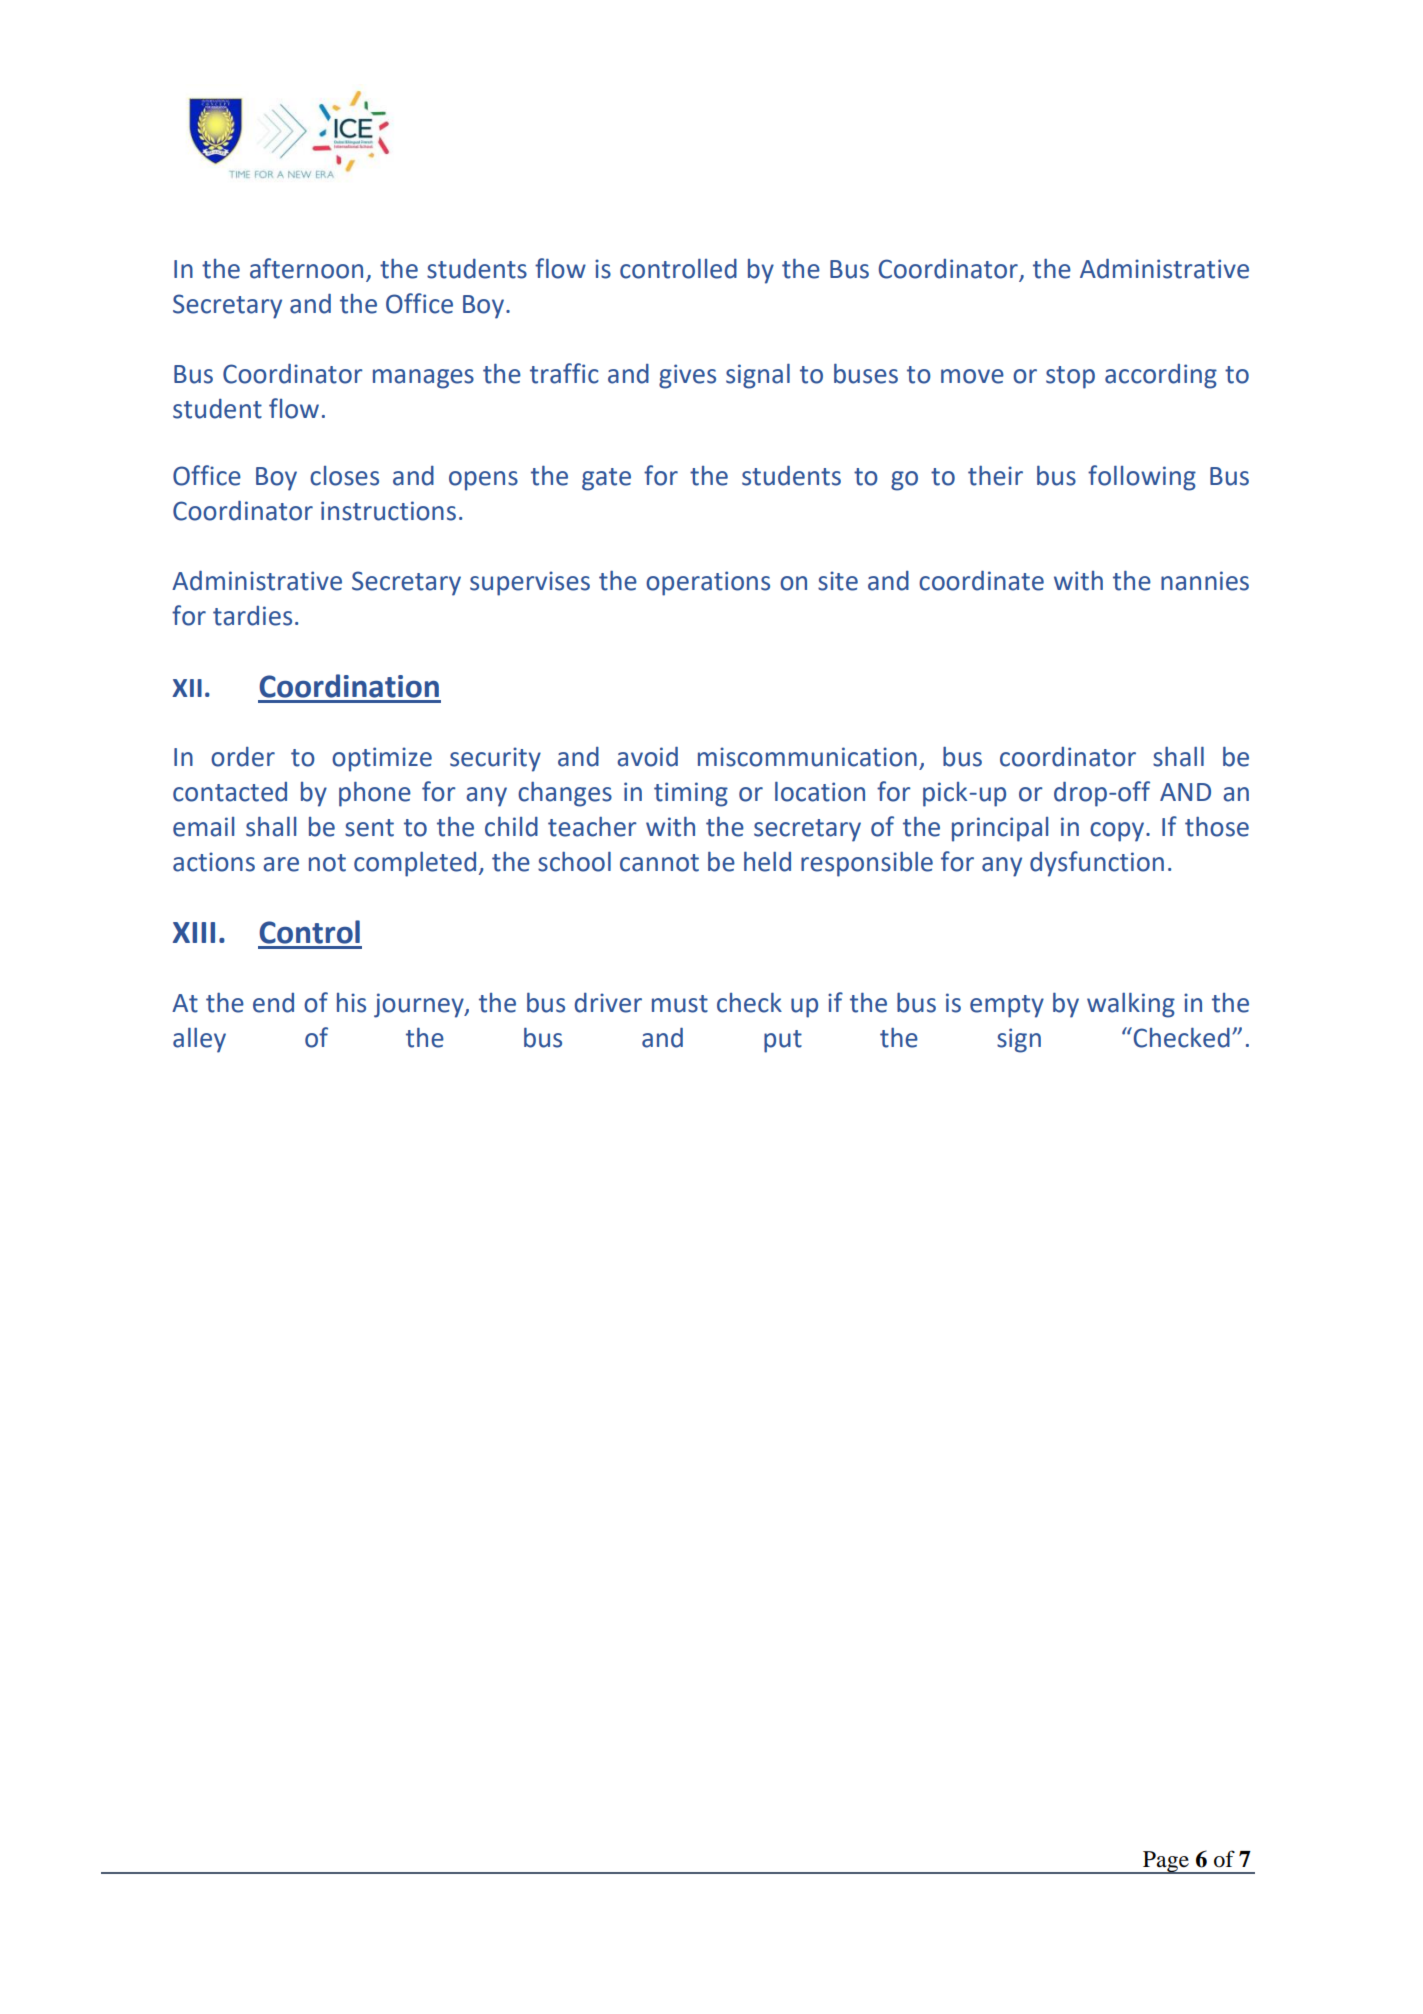  What do you see at coordinates (1166, 1862) in the image?
I see `Page` at bounding box center [1166, 1862].
